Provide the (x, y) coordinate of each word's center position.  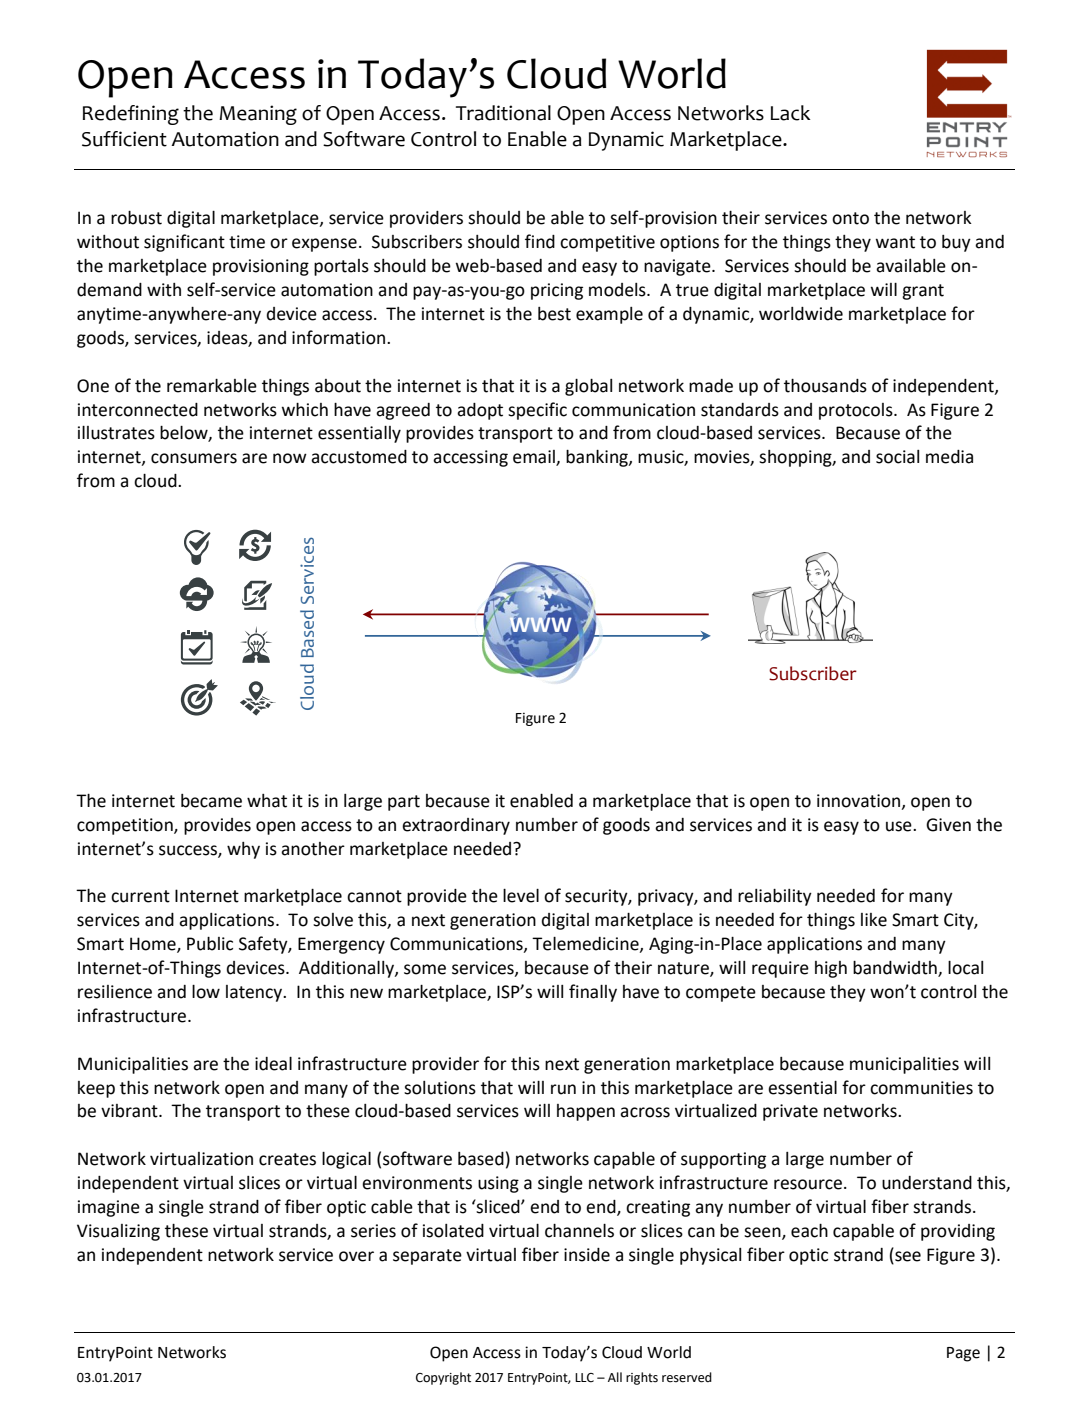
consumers (194, 458)
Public (210, 944)
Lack (791, 113)
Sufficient (124, 139)
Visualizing (118, 1232)
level (521, 896)
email (535, 458)
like (874, 920)
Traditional (503, 113)
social (897, 457)
